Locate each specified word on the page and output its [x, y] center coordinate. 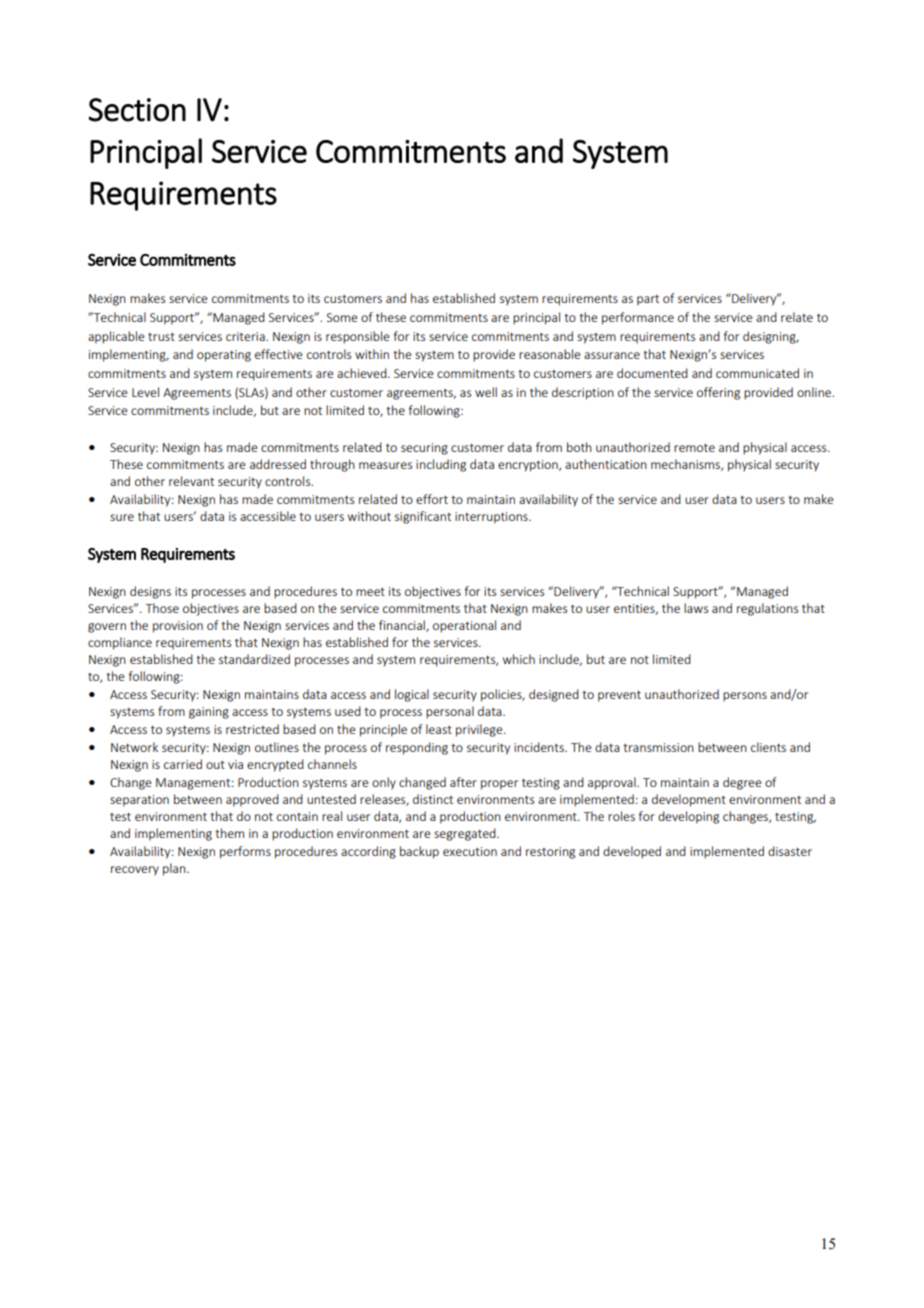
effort [432, 499]
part [648, 300]
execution [470, 851]
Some [342, 317]
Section [137, 110]
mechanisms [686, 465]
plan [175, 869]
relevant [191, 481]
